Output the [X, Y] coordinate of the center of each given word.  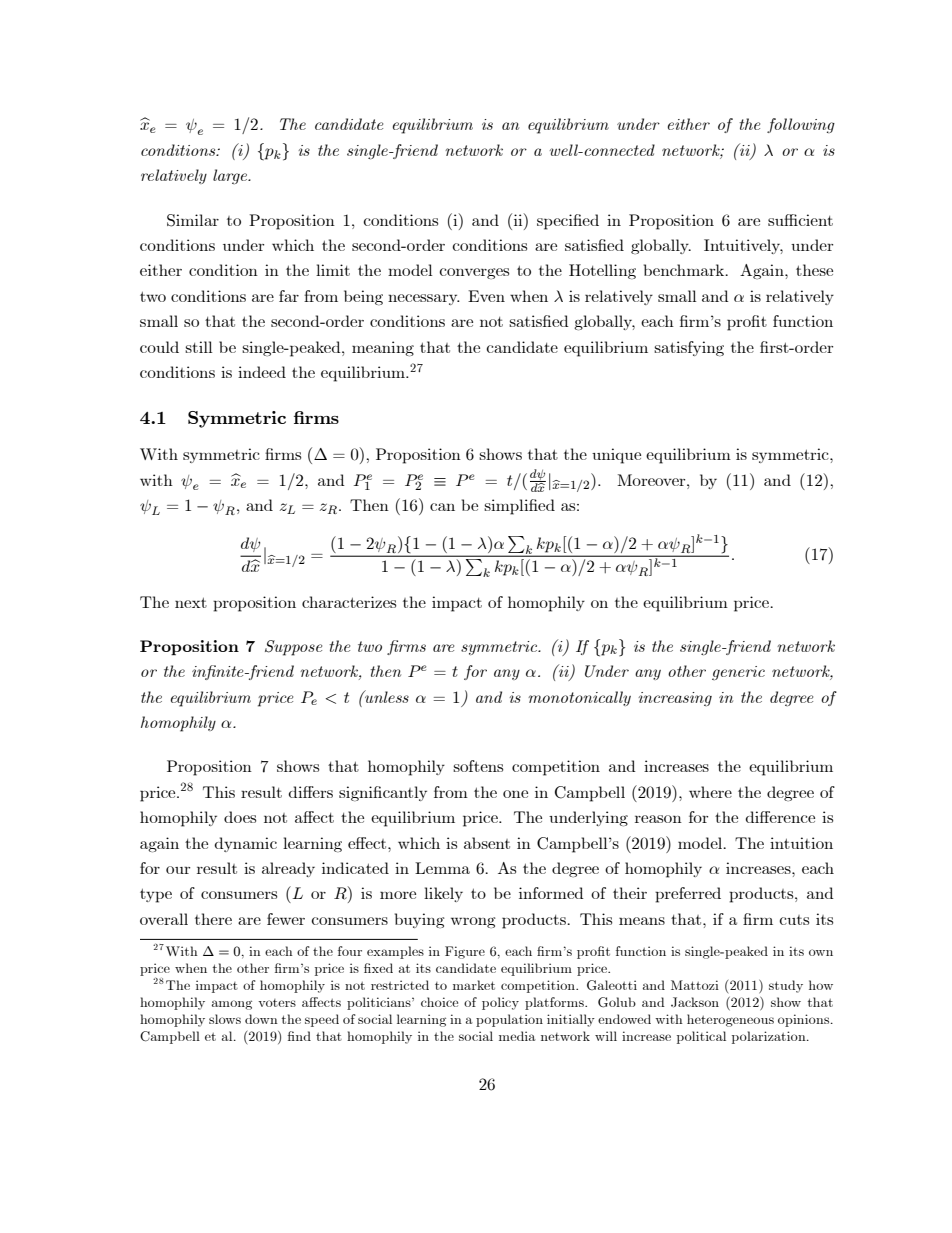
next [191, 602]
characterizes [349, 602]
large [231, 176]
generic [738, 673]
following [801, 125]
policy [500, 1003]
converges [474, 273]
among [232, 1005]
